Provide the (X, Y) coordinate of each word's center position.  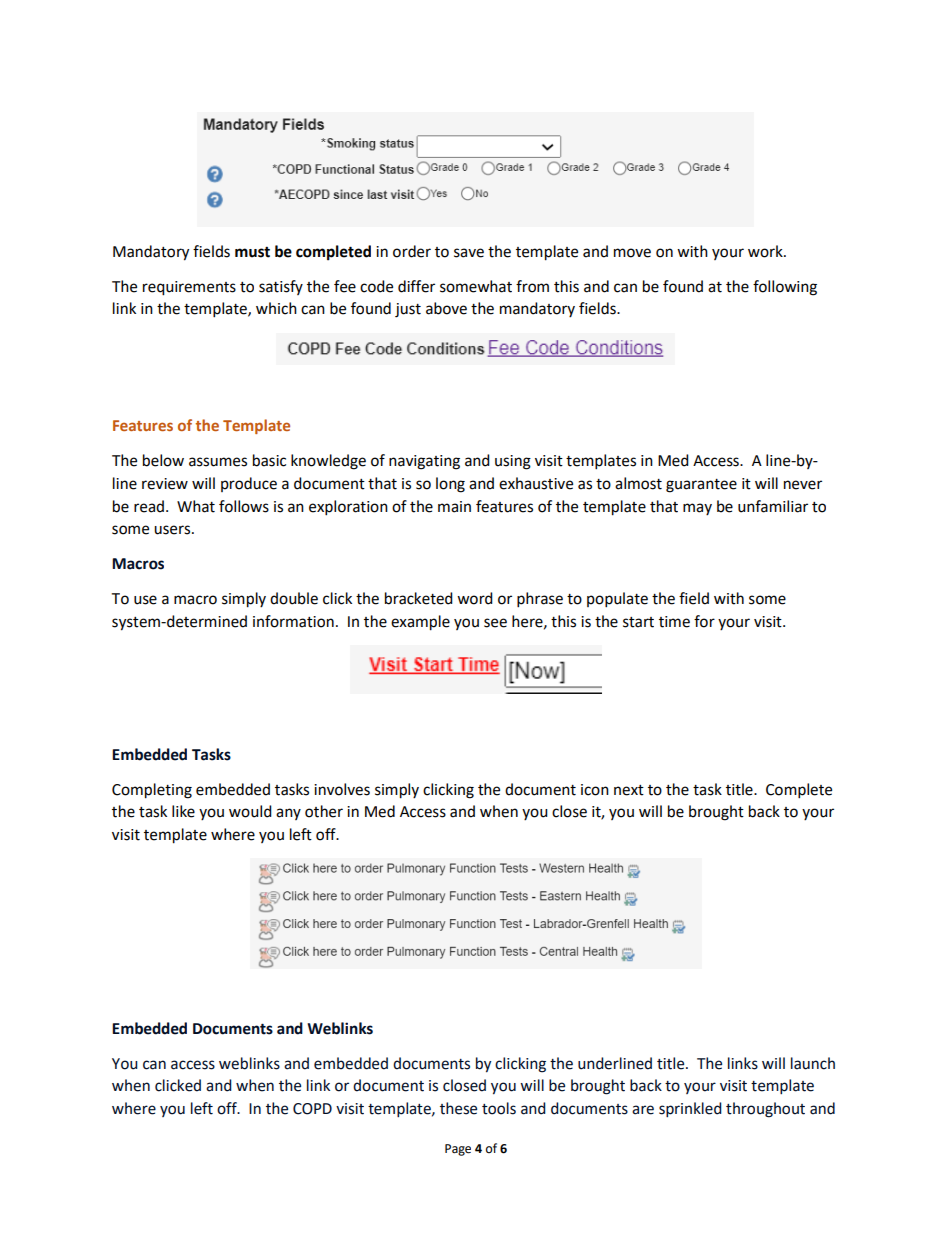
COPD (312, 1109)
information (293, 621)
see (495, 623)
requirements (189, 288)
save (469, 253)
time (674, 622)
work (766, 251)
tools (499, 1108)
